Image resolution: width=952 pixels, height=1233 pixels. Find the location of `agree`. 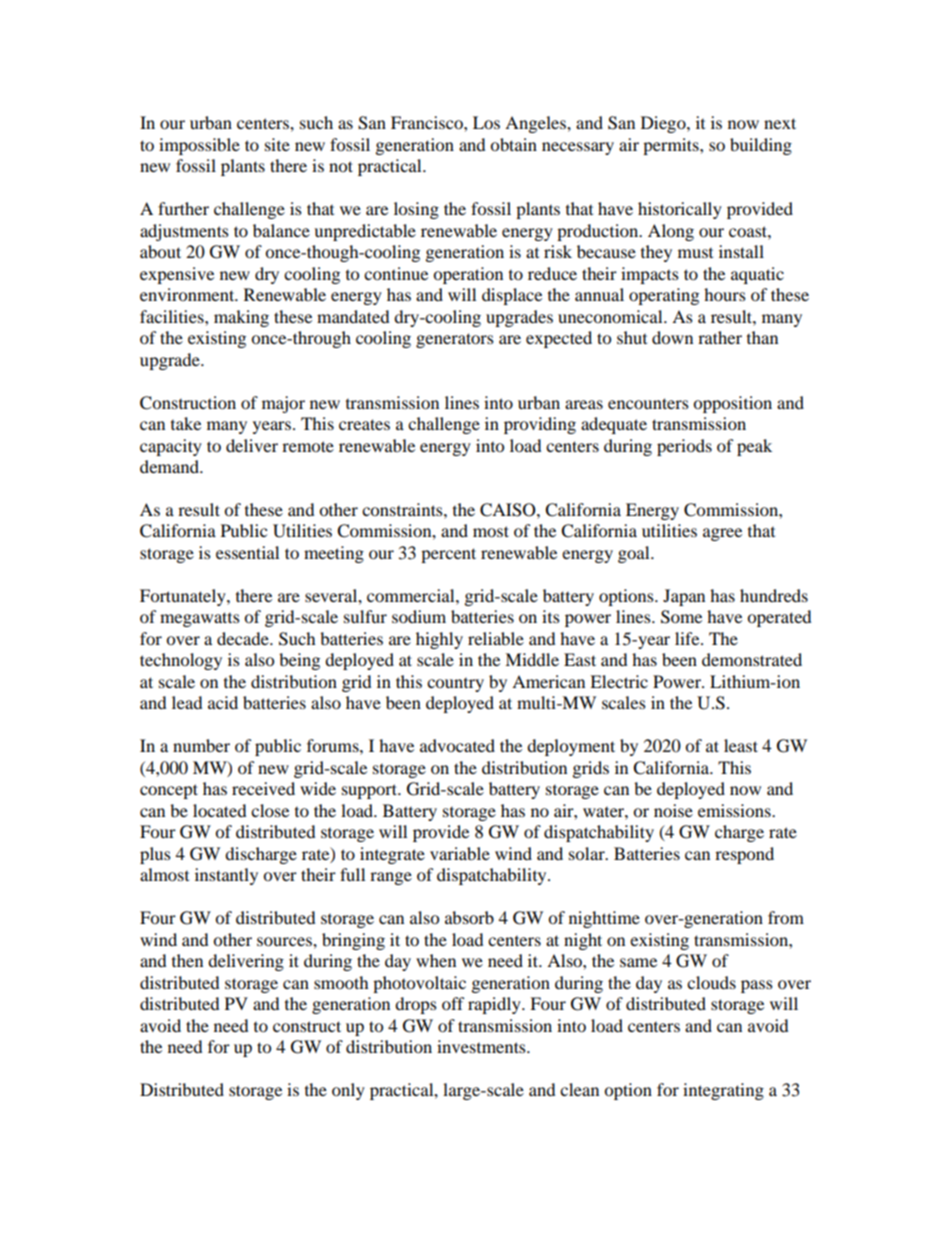

agree is located at coordinates (722, 534).
